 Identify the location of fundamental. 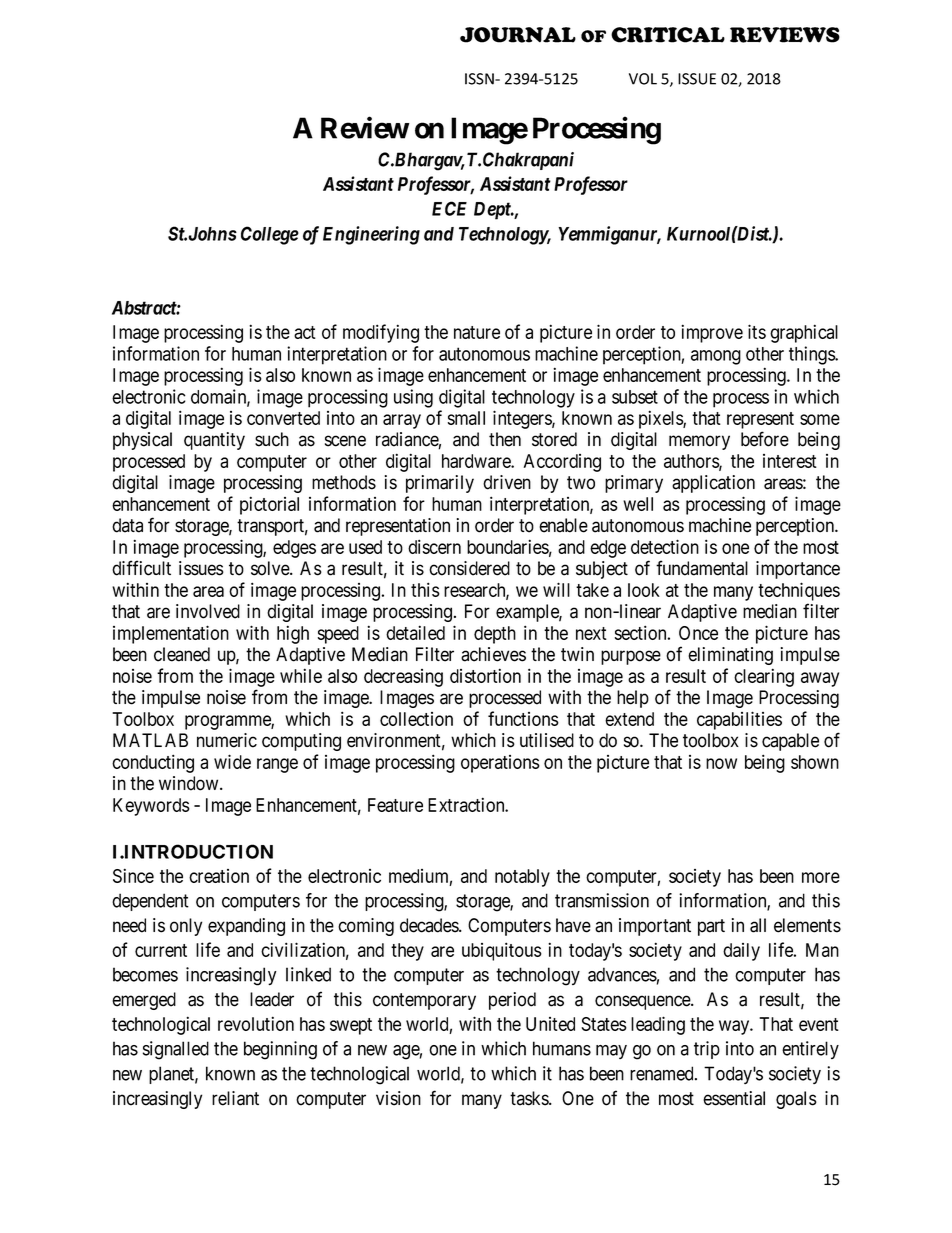
(702, 568).
